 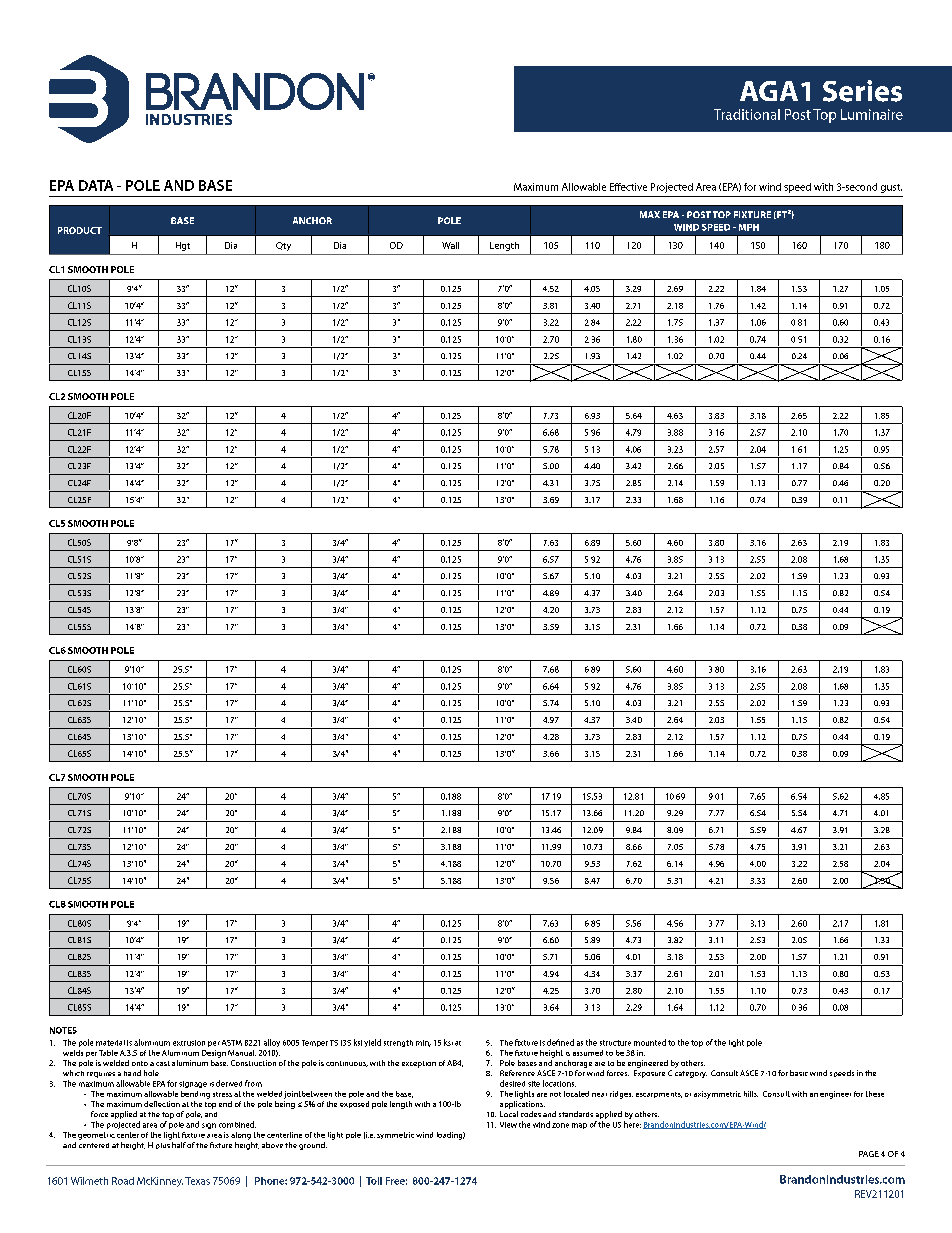 What do you see at coordinates (163, 1146) in the screenshot?
I see `plus` at bounding box center [163, 1146].
